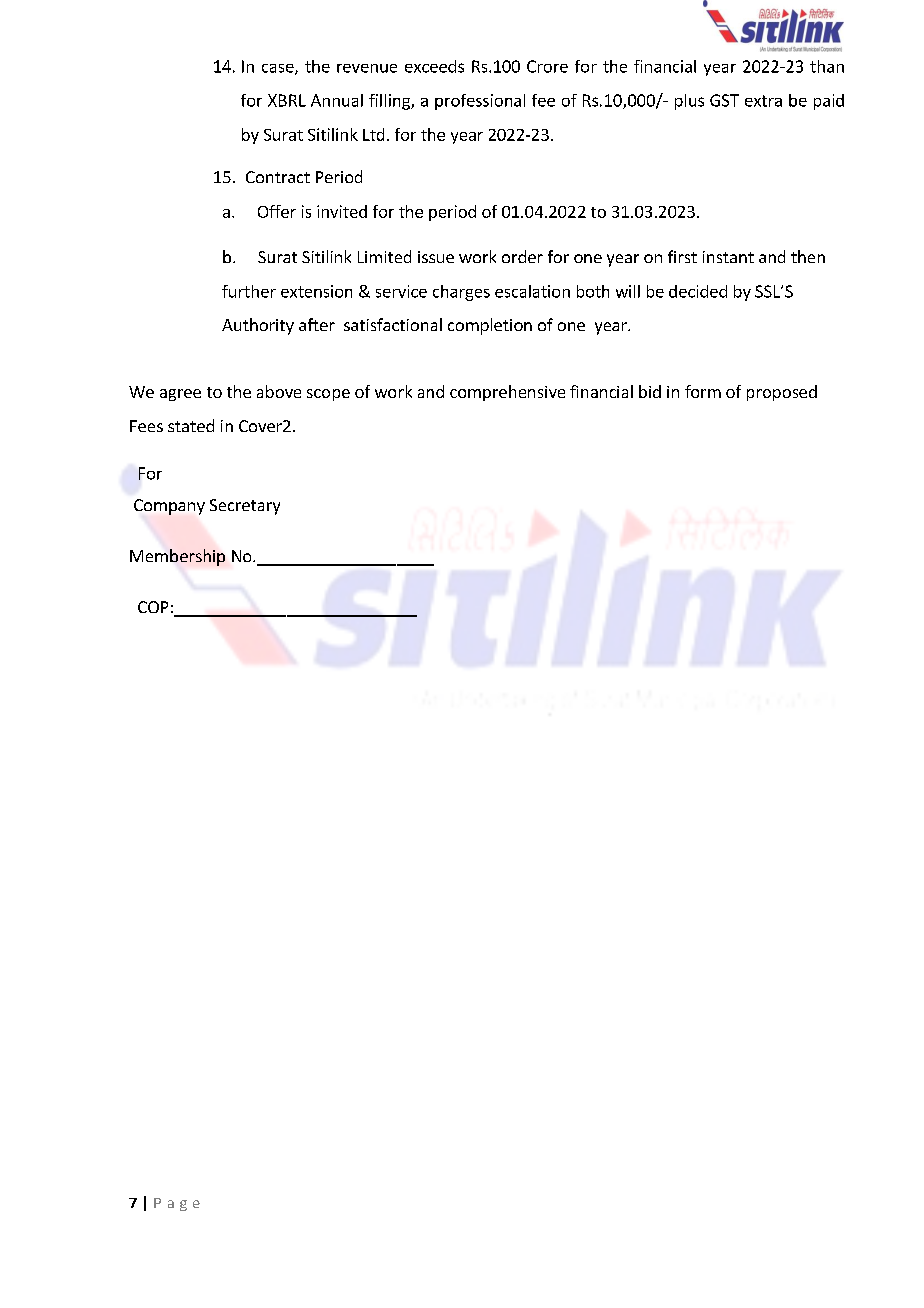  What do you see at coordinates (480, 102) in the screenshot?
I see `professional` at bounding box center [480, 102].
